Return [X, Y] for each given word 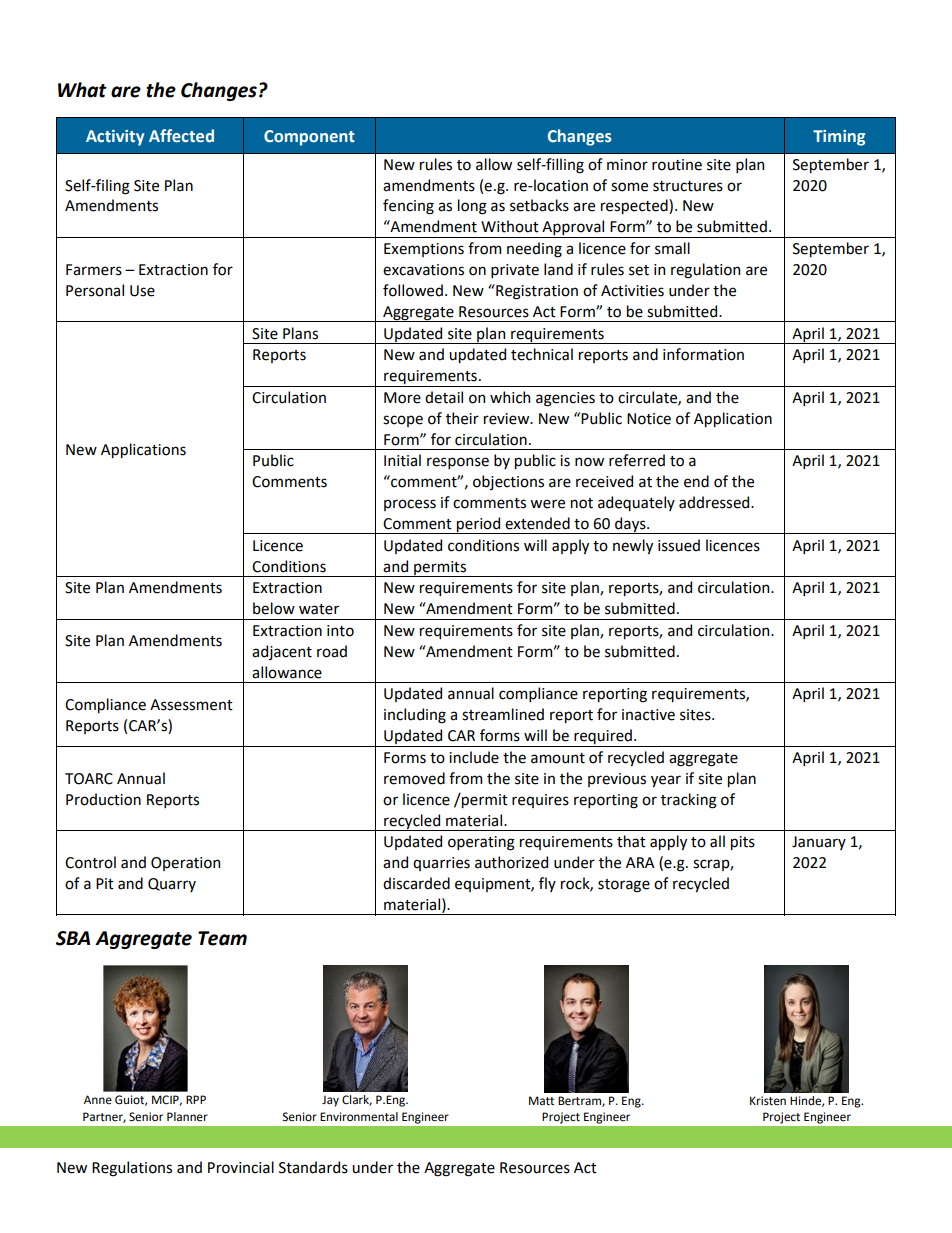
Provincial [241, 1167]
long [472, 207]
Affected [181, 136]
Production [103, 799]
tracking [689, 801]
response [458, 463]
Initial [402, 460]
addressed [715, 502]
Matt [541, 1101]
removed [414, 778]
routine [677, 165]
